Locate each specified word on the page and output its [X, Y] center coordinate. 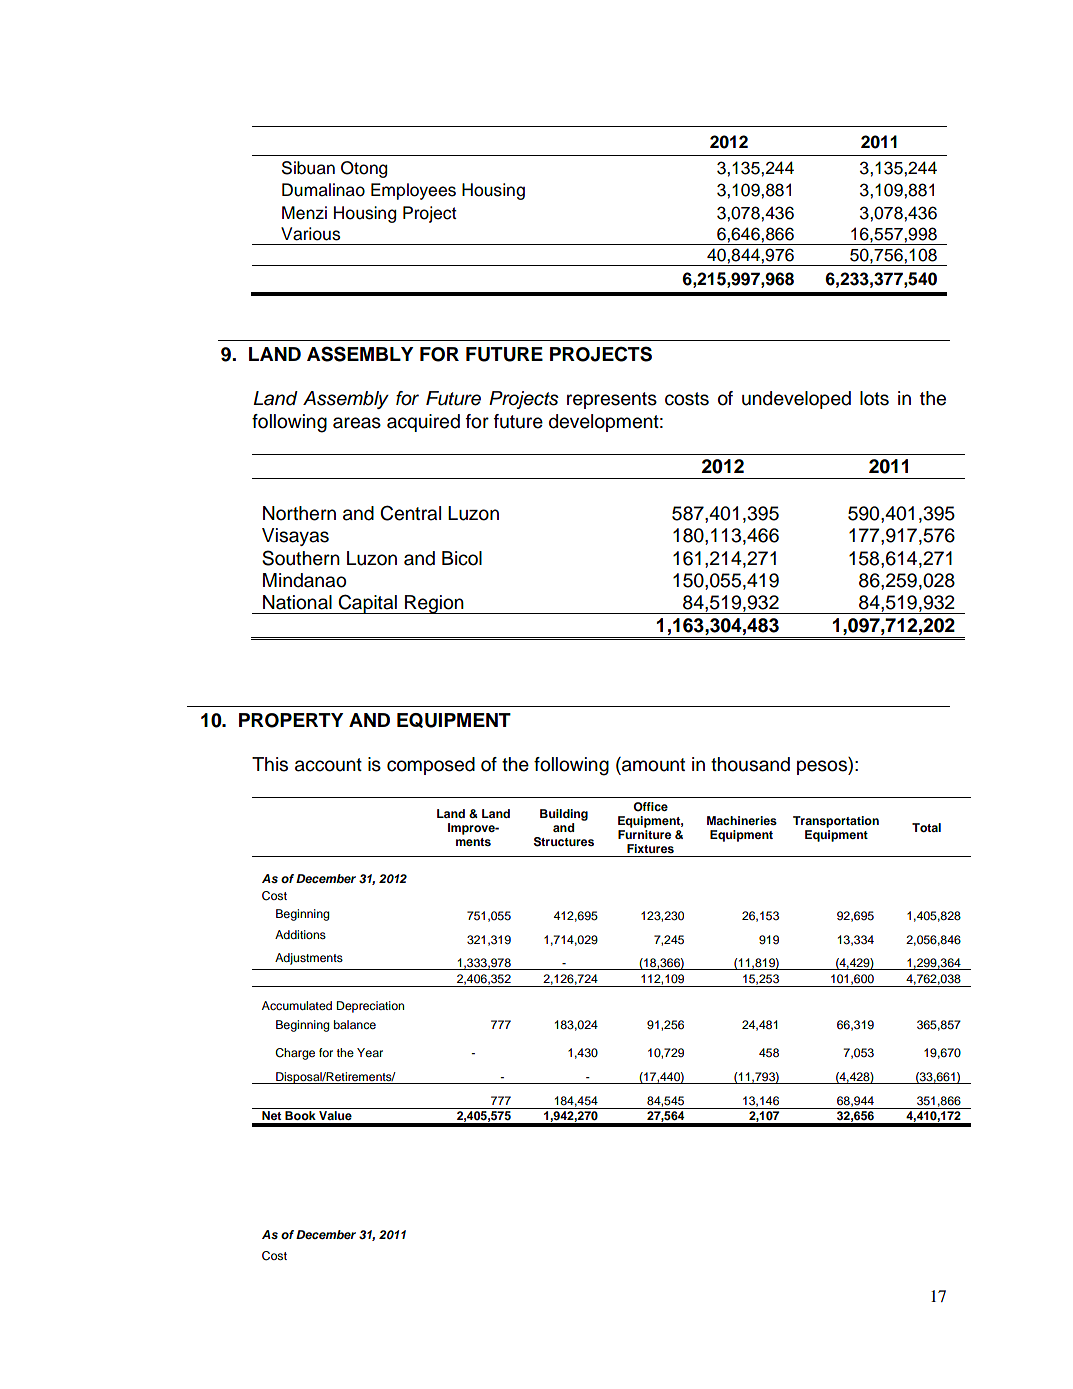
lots [874, 398]
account [328, 765]
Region [434, 604]
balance [355, 1024]
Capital [368, 604]
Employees [413, 191]
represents [612, 400]
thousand [750, 764]
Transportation [836, 822]
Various [311, 234]
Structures [564, 842]
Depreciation [370, 1007]
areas [357, 423]
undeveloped [796, 400]
